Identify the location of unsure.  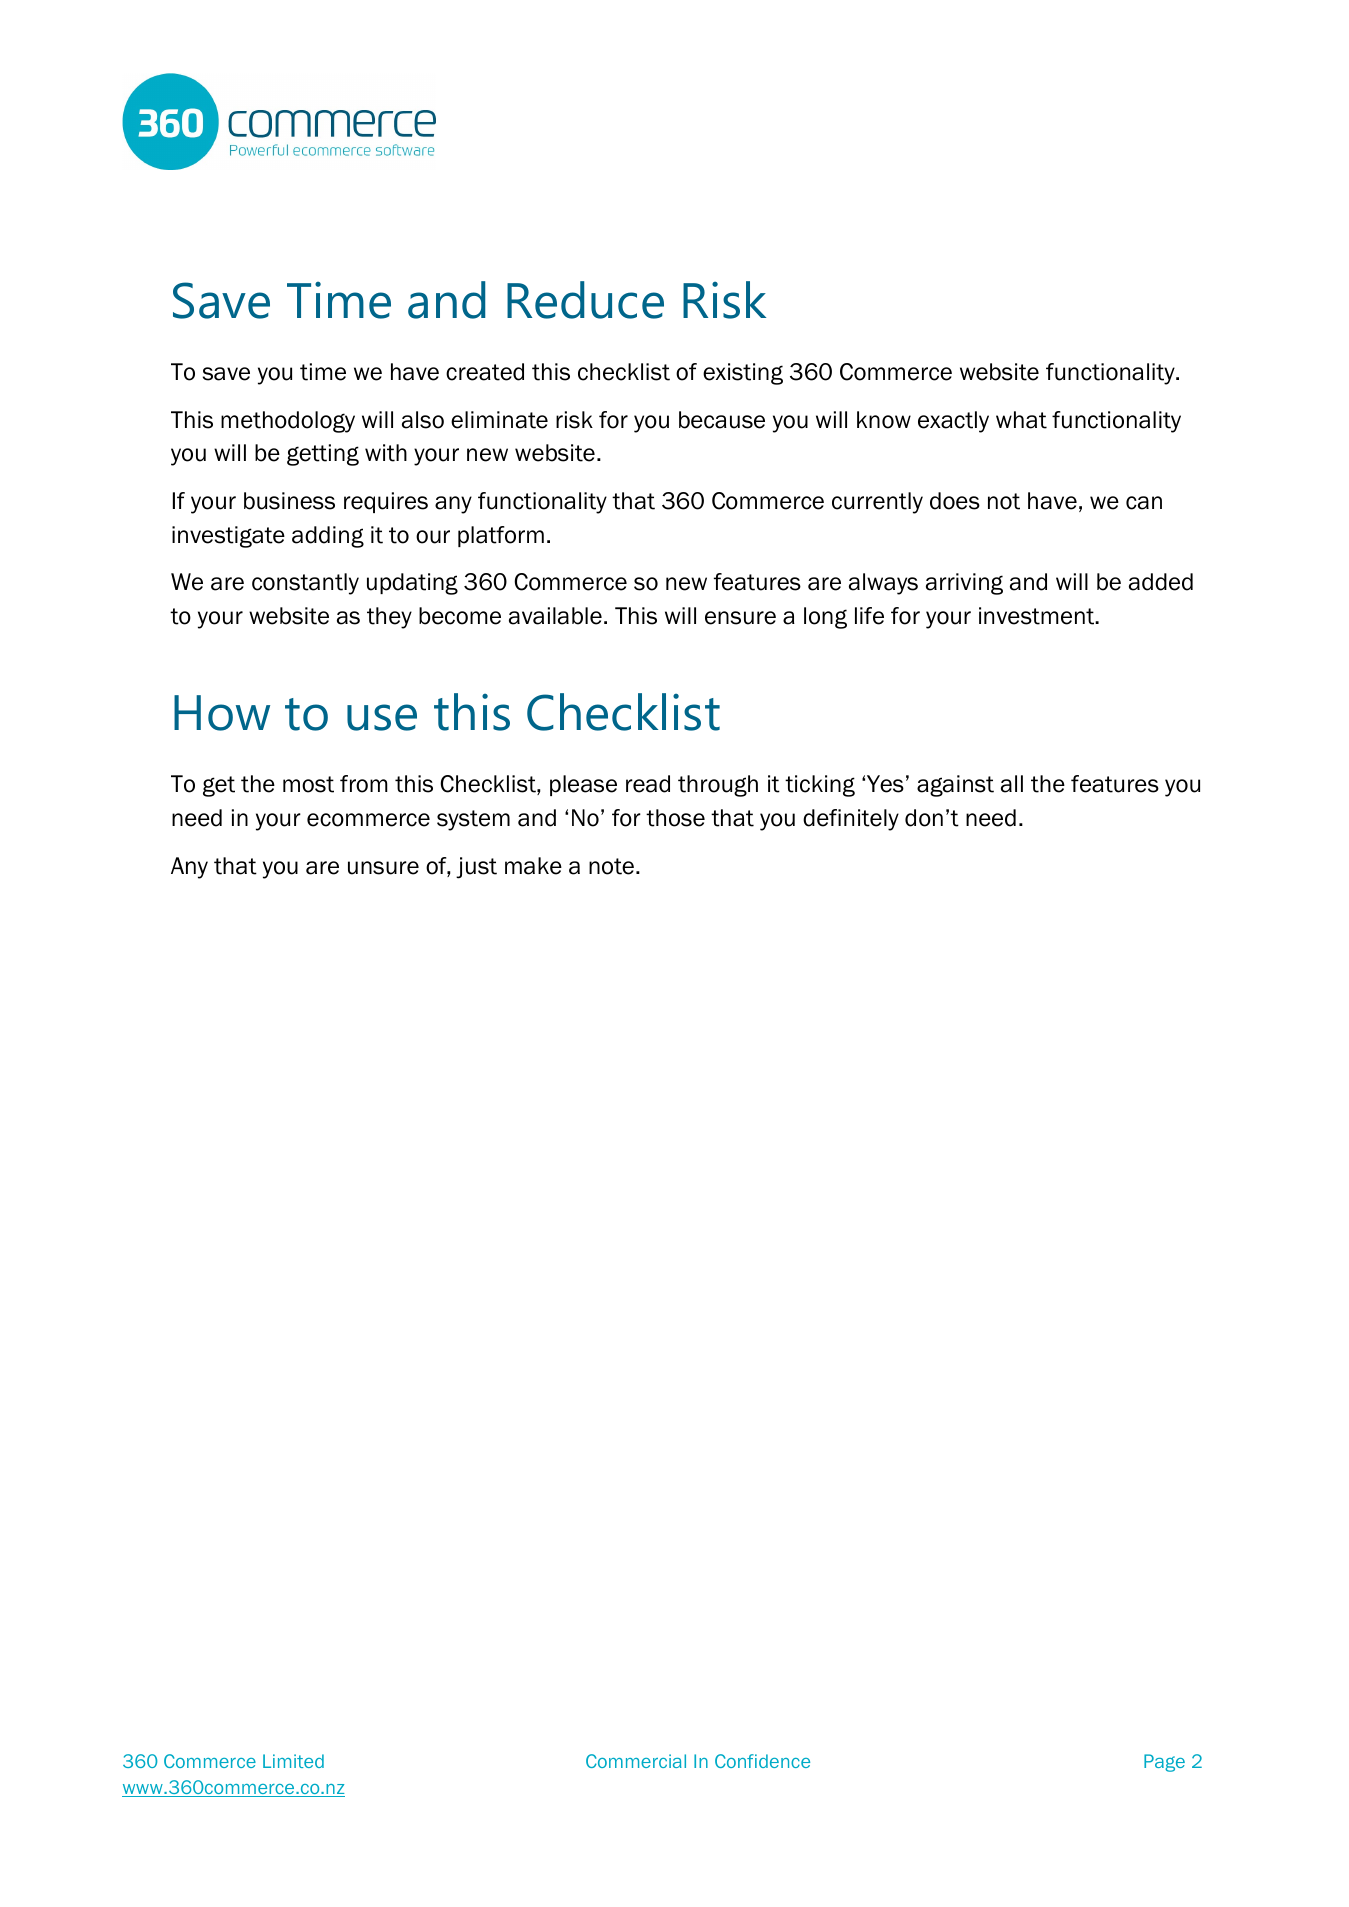
(383, 868).
